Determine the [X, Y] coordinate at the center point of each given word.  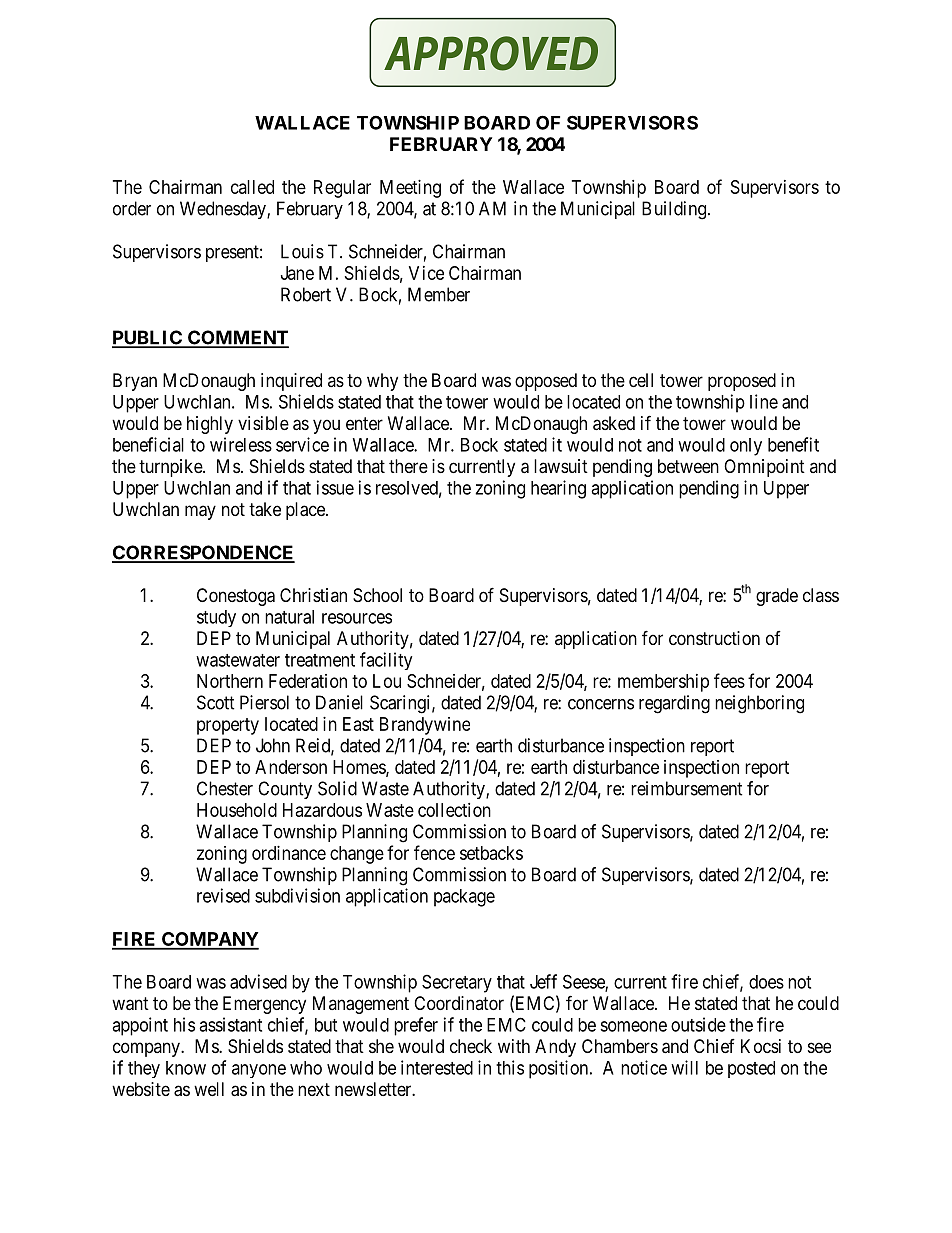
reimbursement [687, 788]
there [408, 466]
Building [675, 210]
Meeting [410, 189]
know [186, 1068]
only [746, 447]
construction [714, 638]
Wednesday [224, 210]
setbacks [491, 853]
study [216, 618]
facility [386, 661]
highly [210, 425]
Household [237, 810]
